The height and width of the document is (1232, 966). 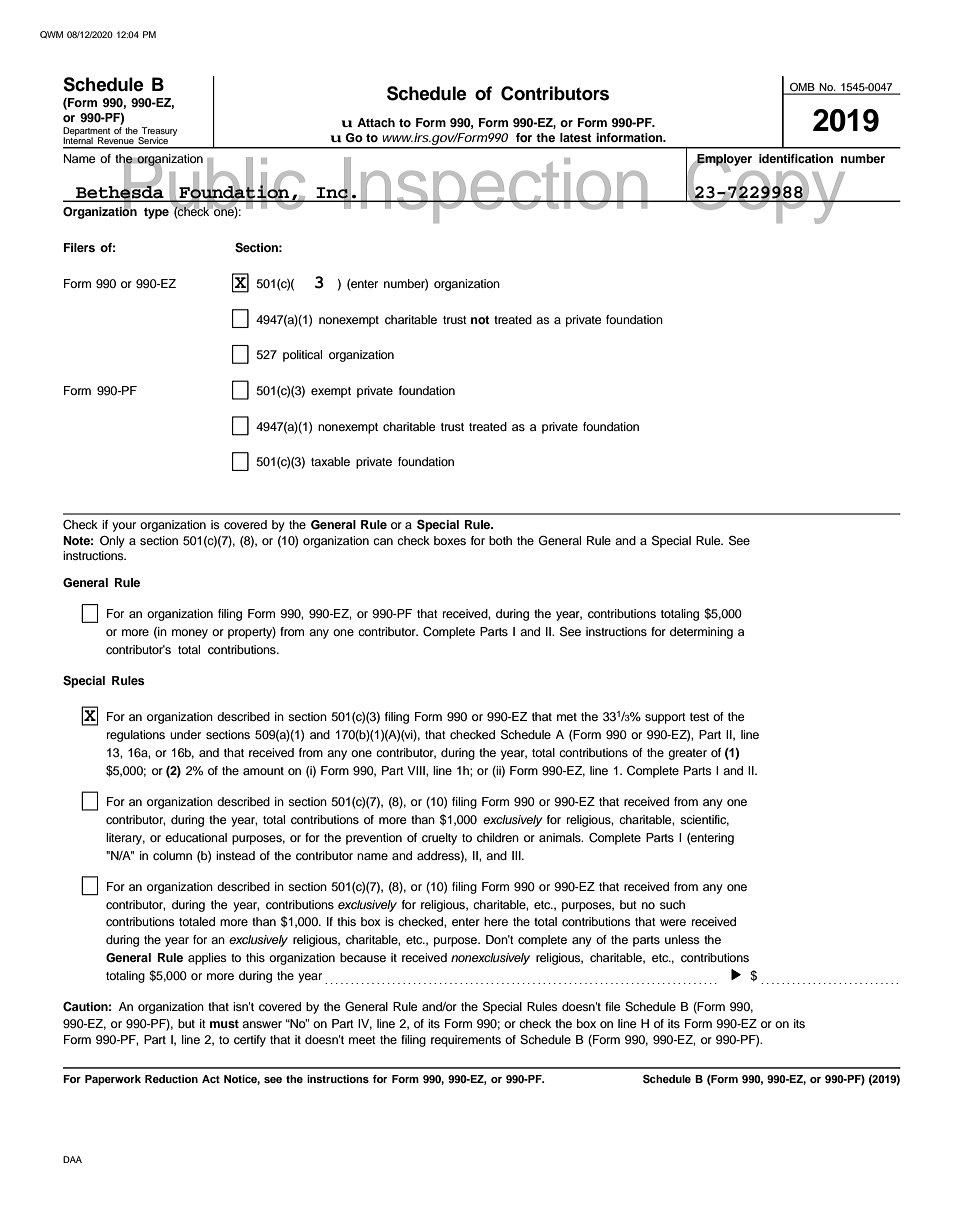 What do you see at coordinates (376, 122) in the document?
I see `Attach` at bounding box center [376, 122].
